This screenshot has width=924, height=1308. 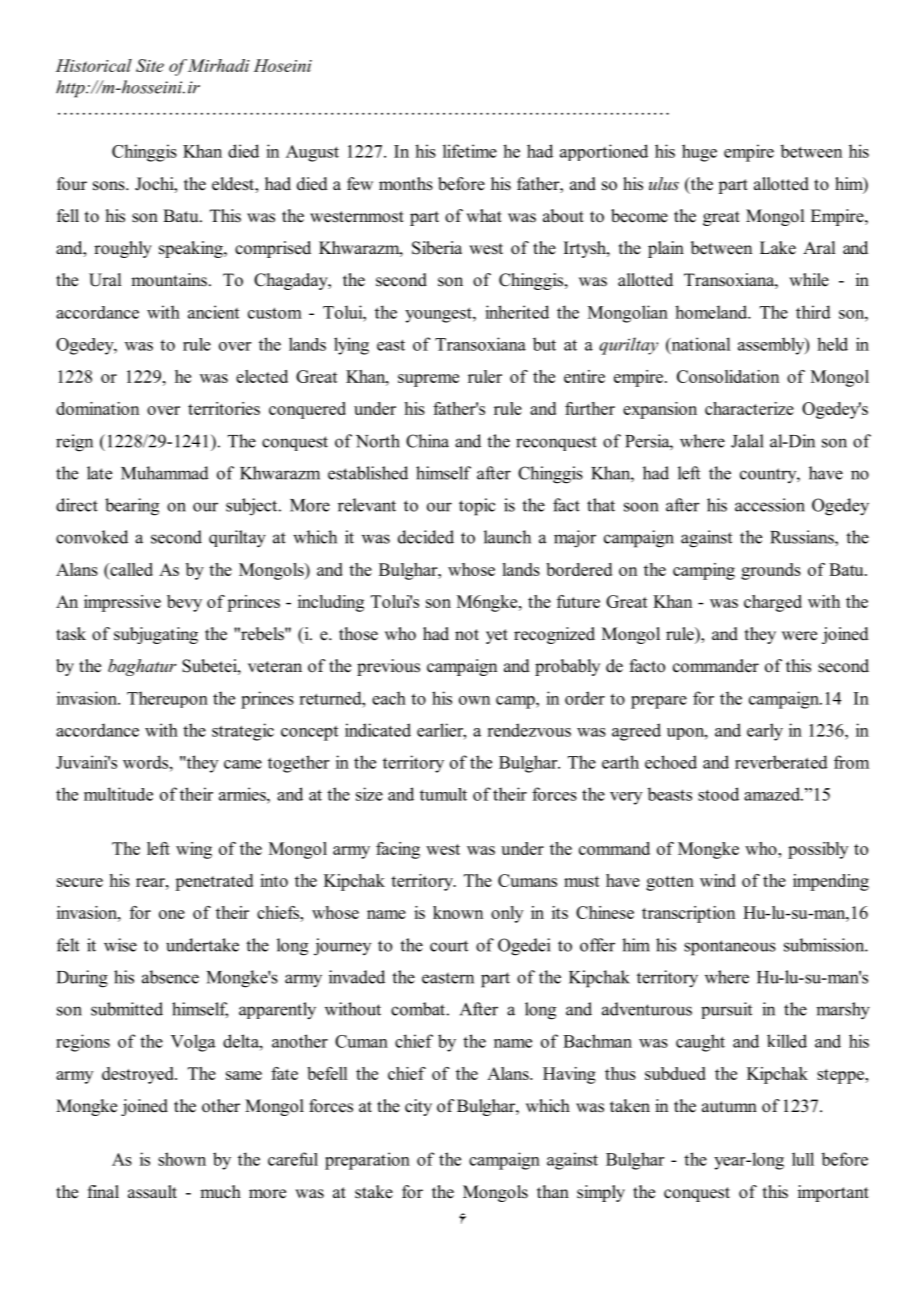 What do you see at coordinates (458, 912) in the screenshot?
I see `known` at bounding box center [458, 912].
